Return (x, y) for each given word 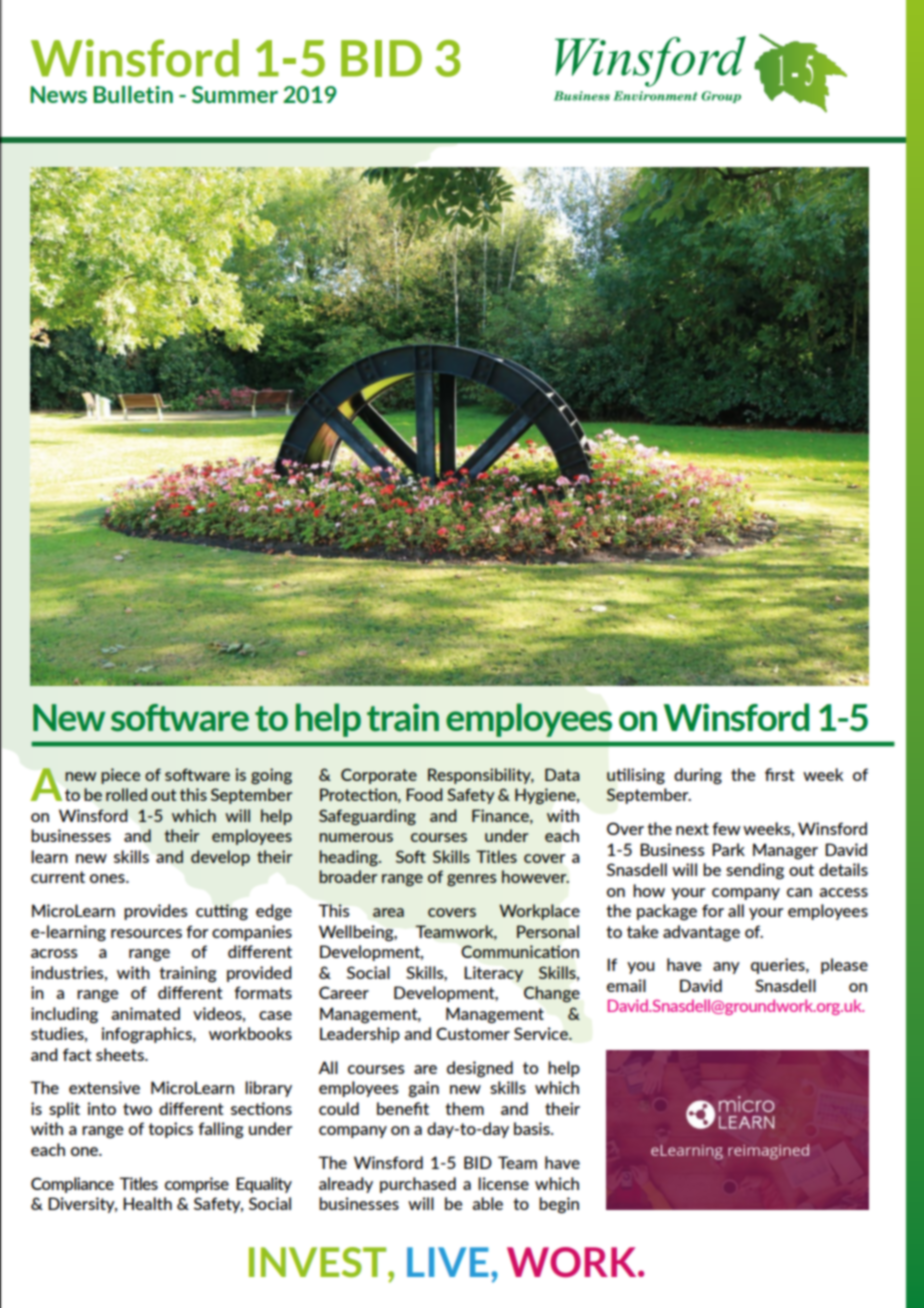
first (780, 774)
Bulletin (133, 94)
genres (471, 880)
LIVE (447, 1262)
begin (559, 1205)
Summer (235, 94)
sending (755, 871)
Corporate (379, 776)
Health (147, 1203)
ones (108, 878)
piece (120, 776)
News (58, 94)
